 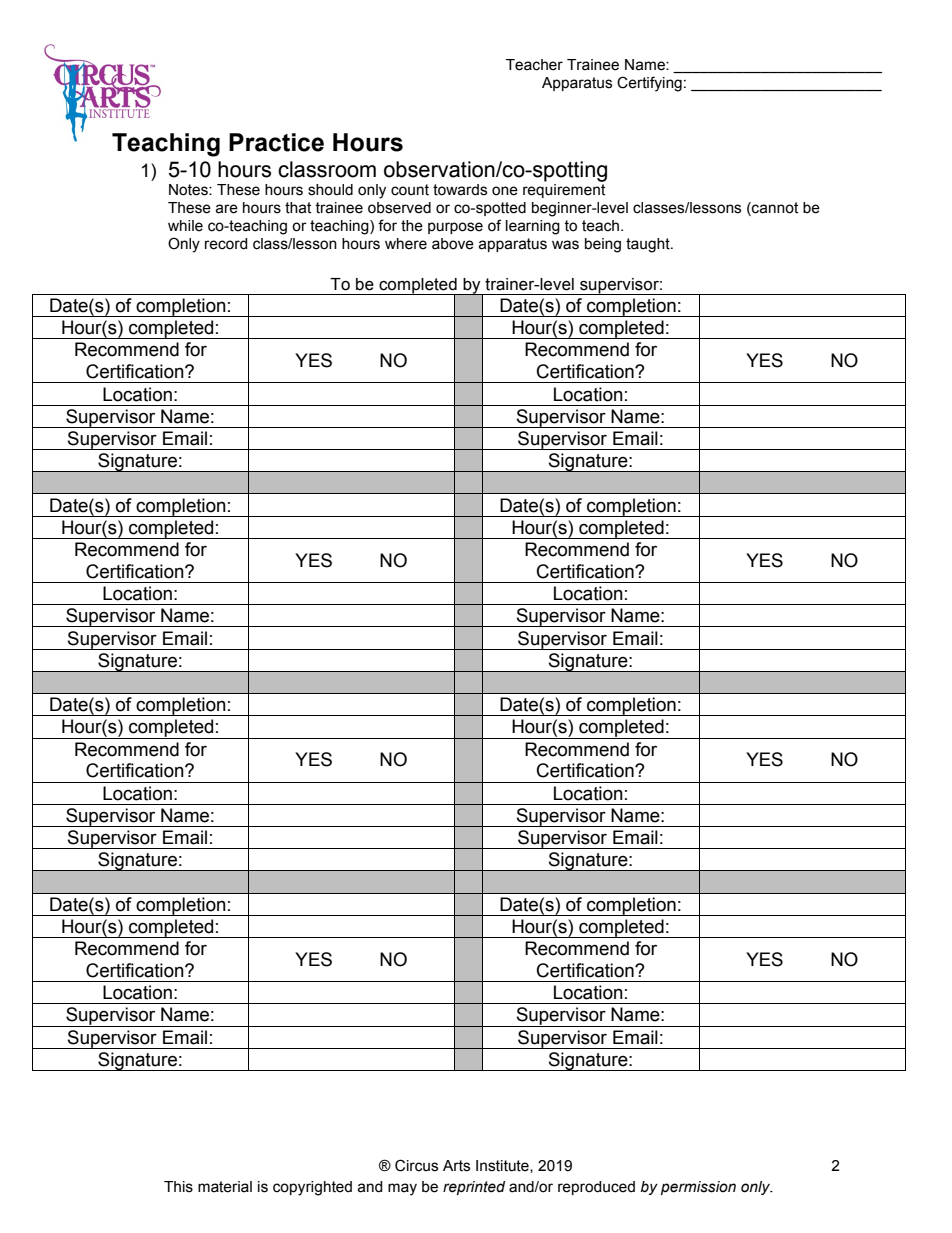 I want to click on Certifying, so click(x=649, y=84).
